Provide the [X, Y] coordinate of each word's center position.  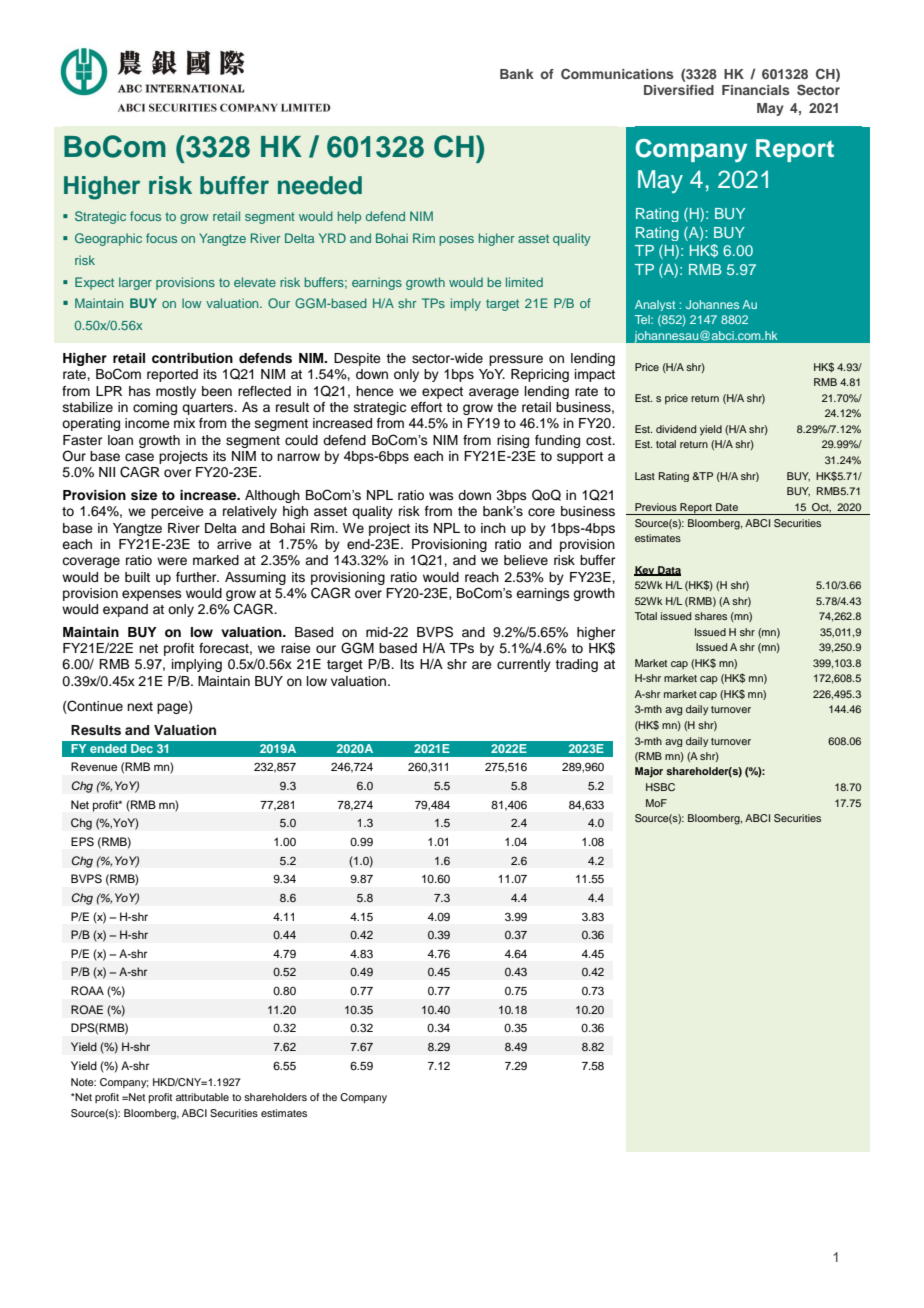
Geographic [108, 239]
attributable [202, 1097]
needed [320, 185]
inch [493, 528]
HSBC [660, 787]
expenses [152, 595]
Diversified [679, 90]
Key [645, 571]
